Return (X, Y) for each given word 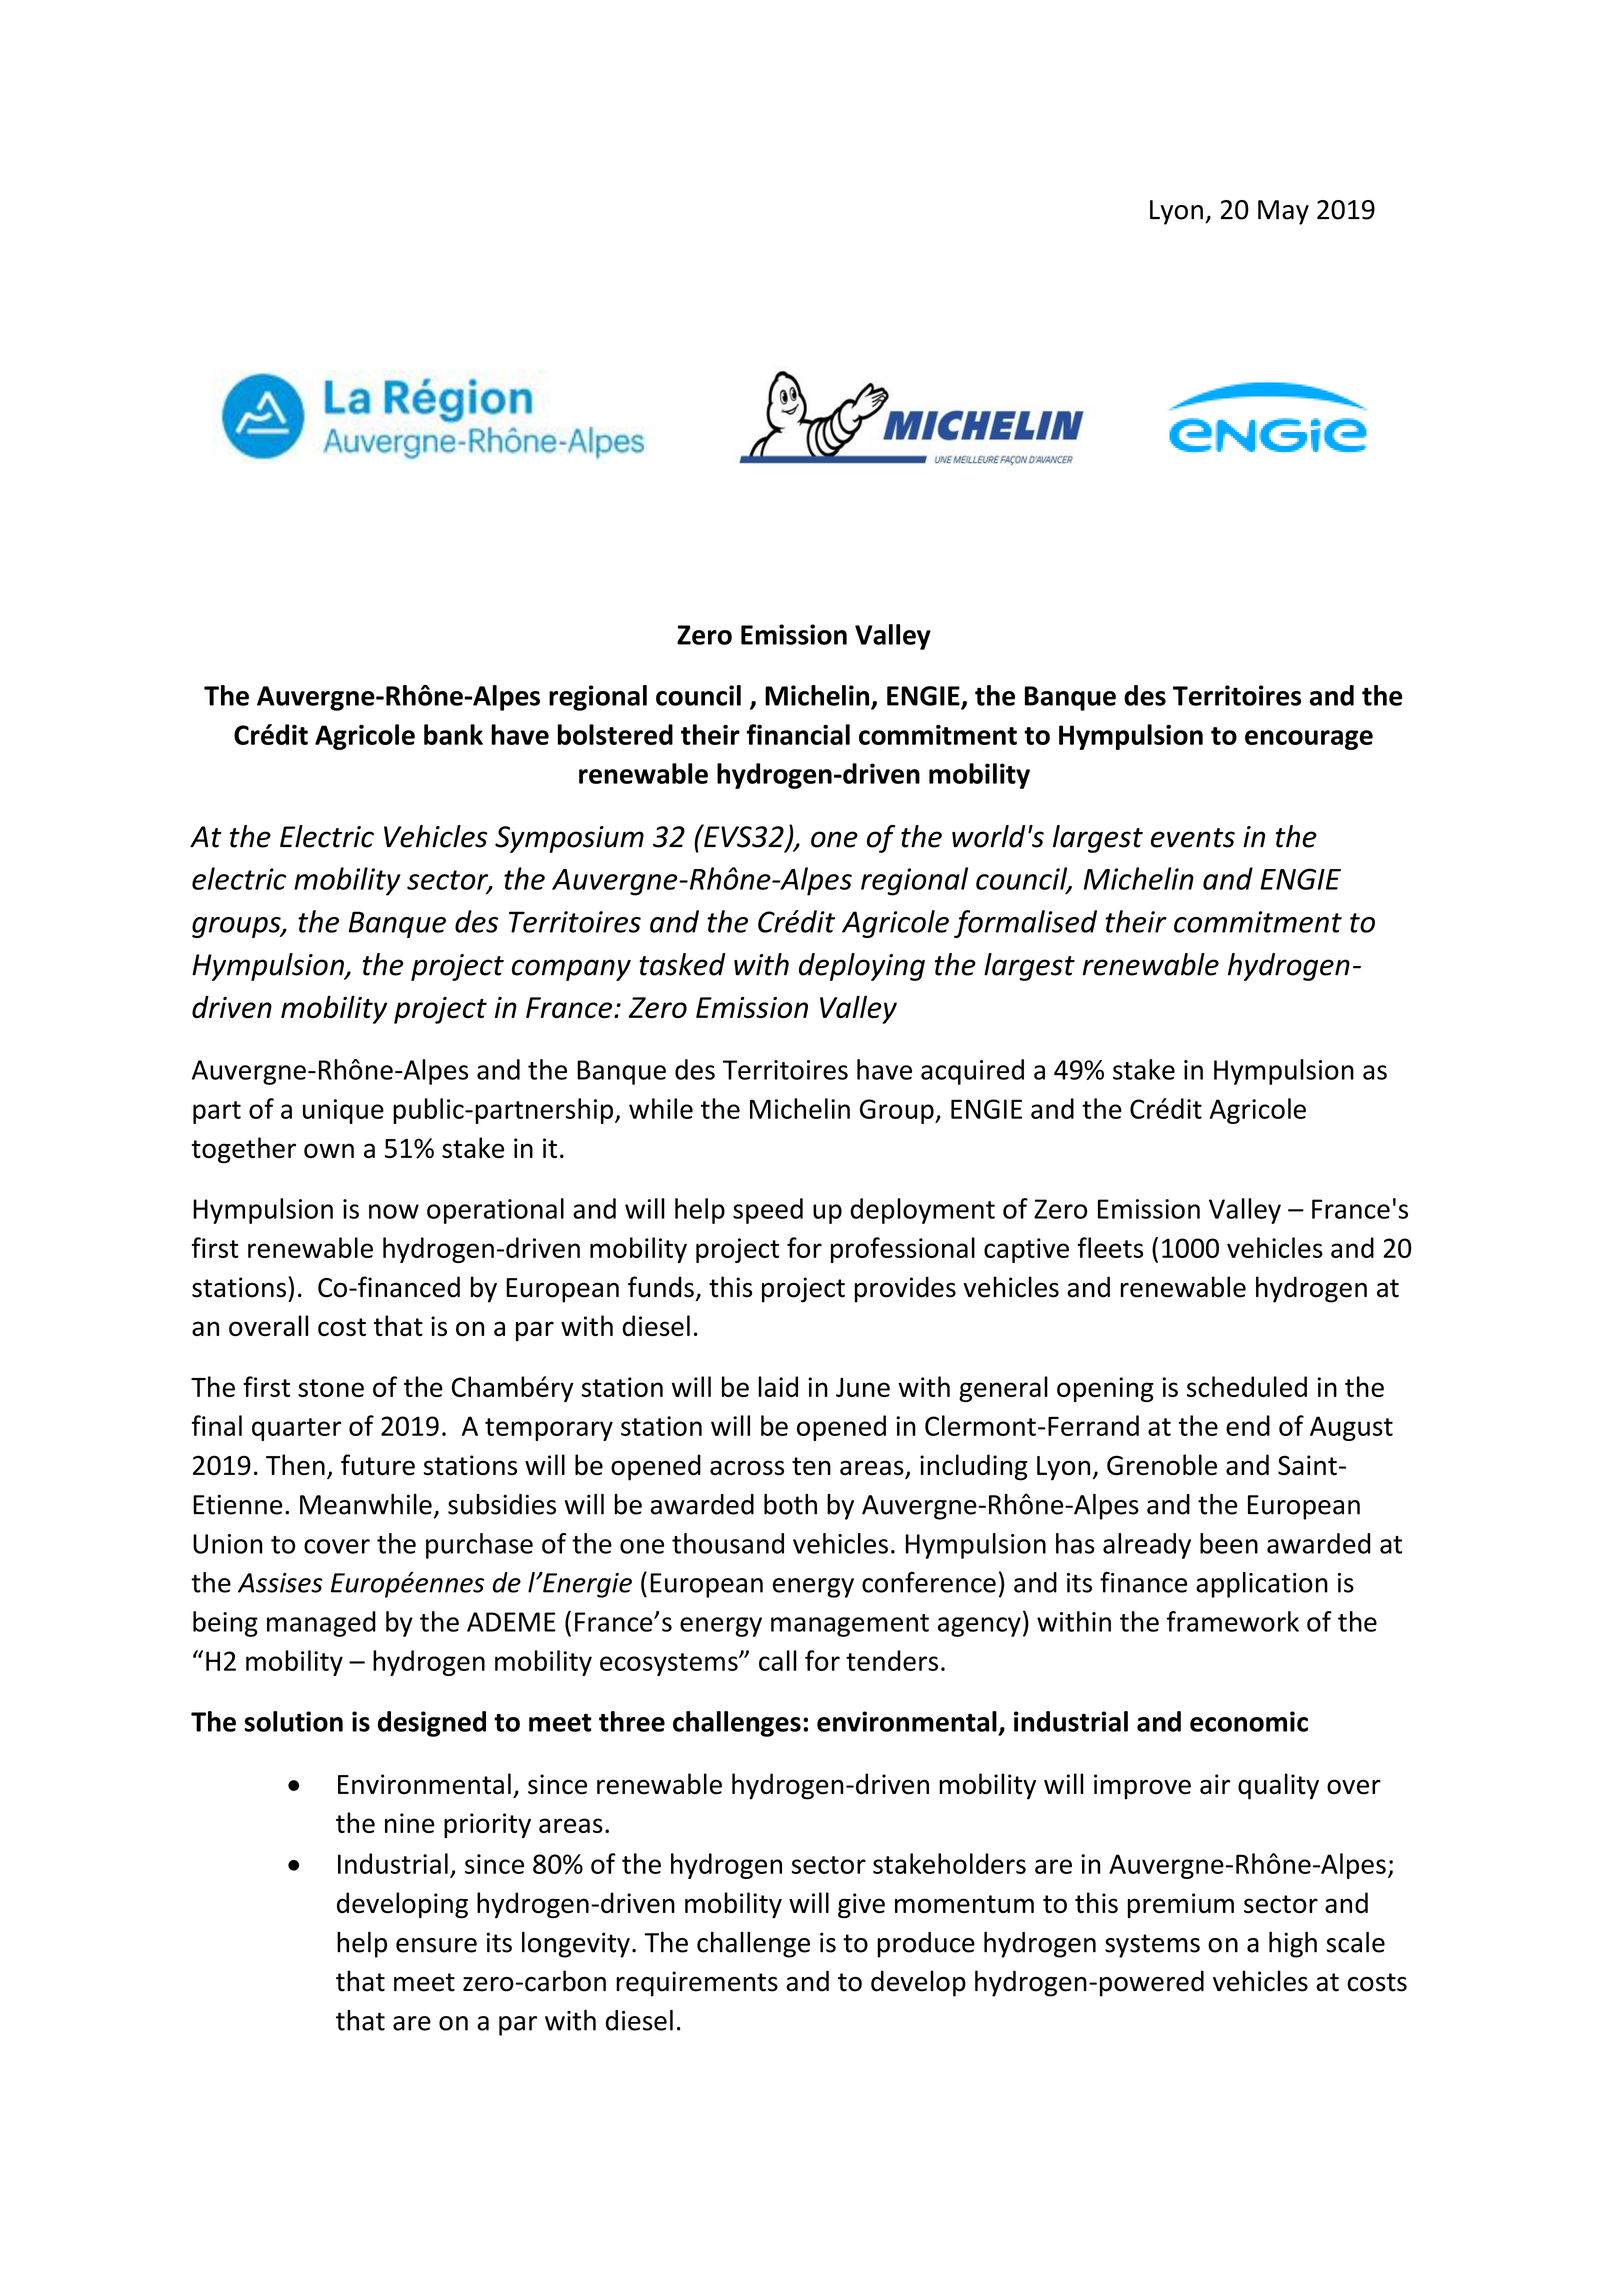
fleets (1110, 1247)
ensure (436, 1945)
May (1283, 212)
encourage (1309, 740)
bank (453, 734)
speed (768, 1211)
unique (343, 1111)
